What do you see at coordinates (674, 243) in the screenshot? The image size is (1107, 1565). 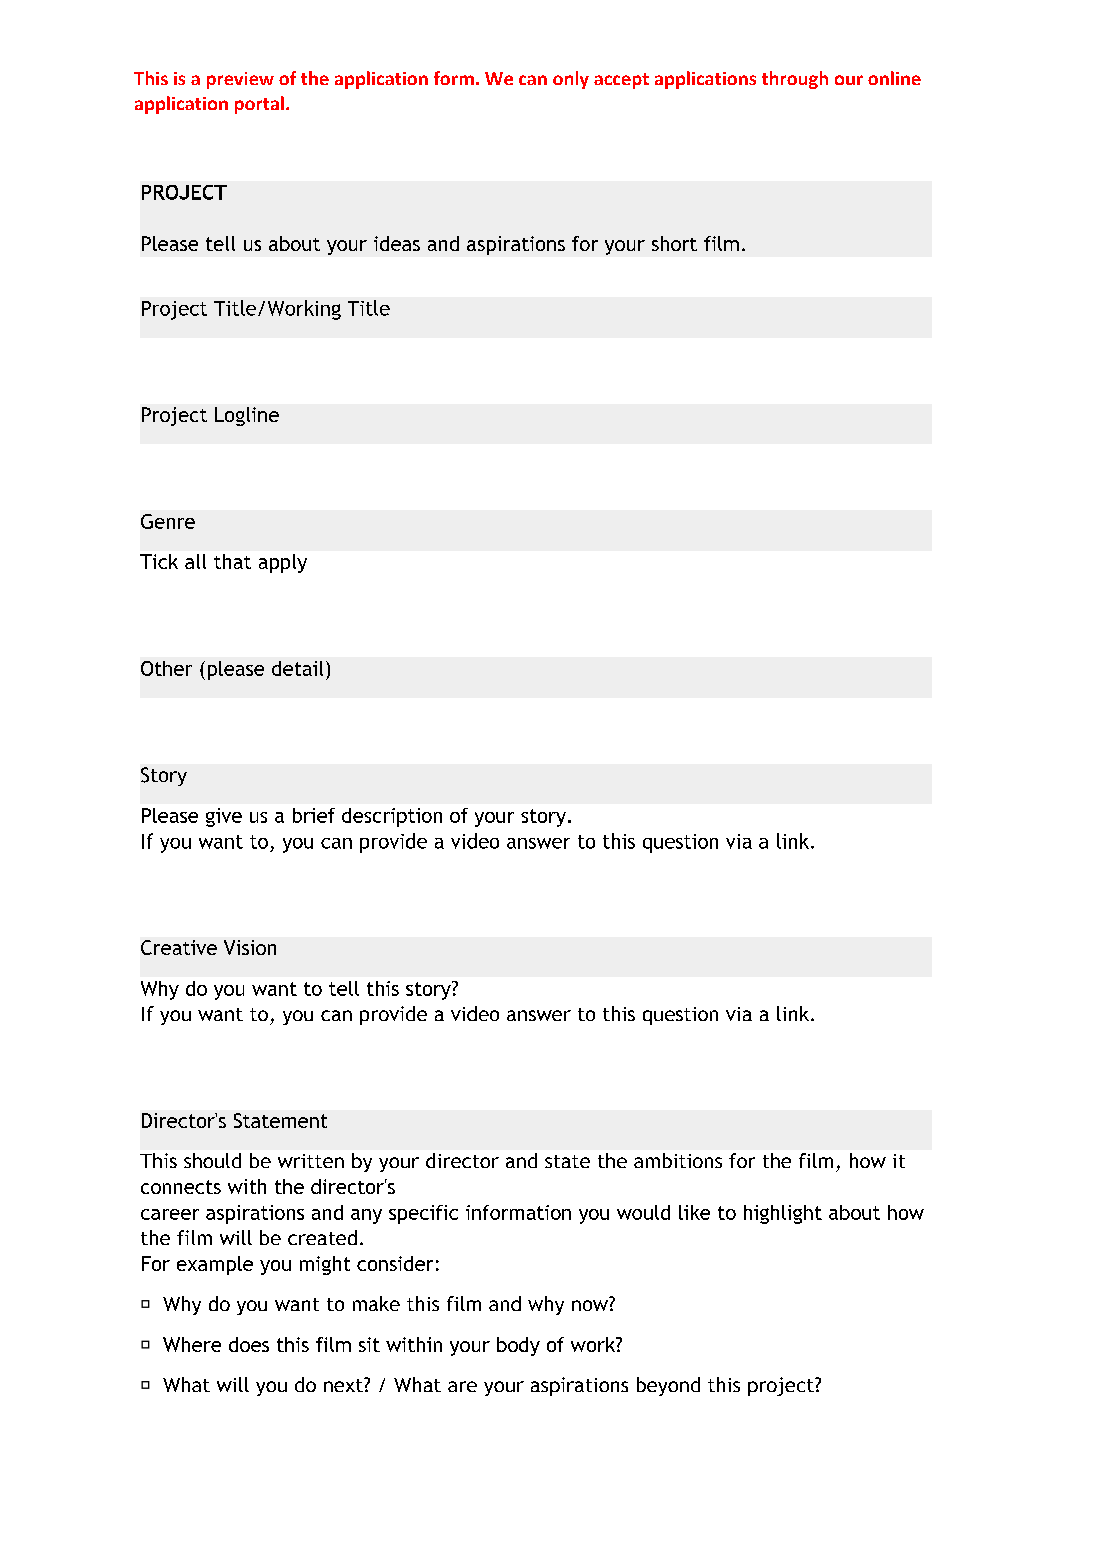 I see `short` at bounding box center [674, 243].
